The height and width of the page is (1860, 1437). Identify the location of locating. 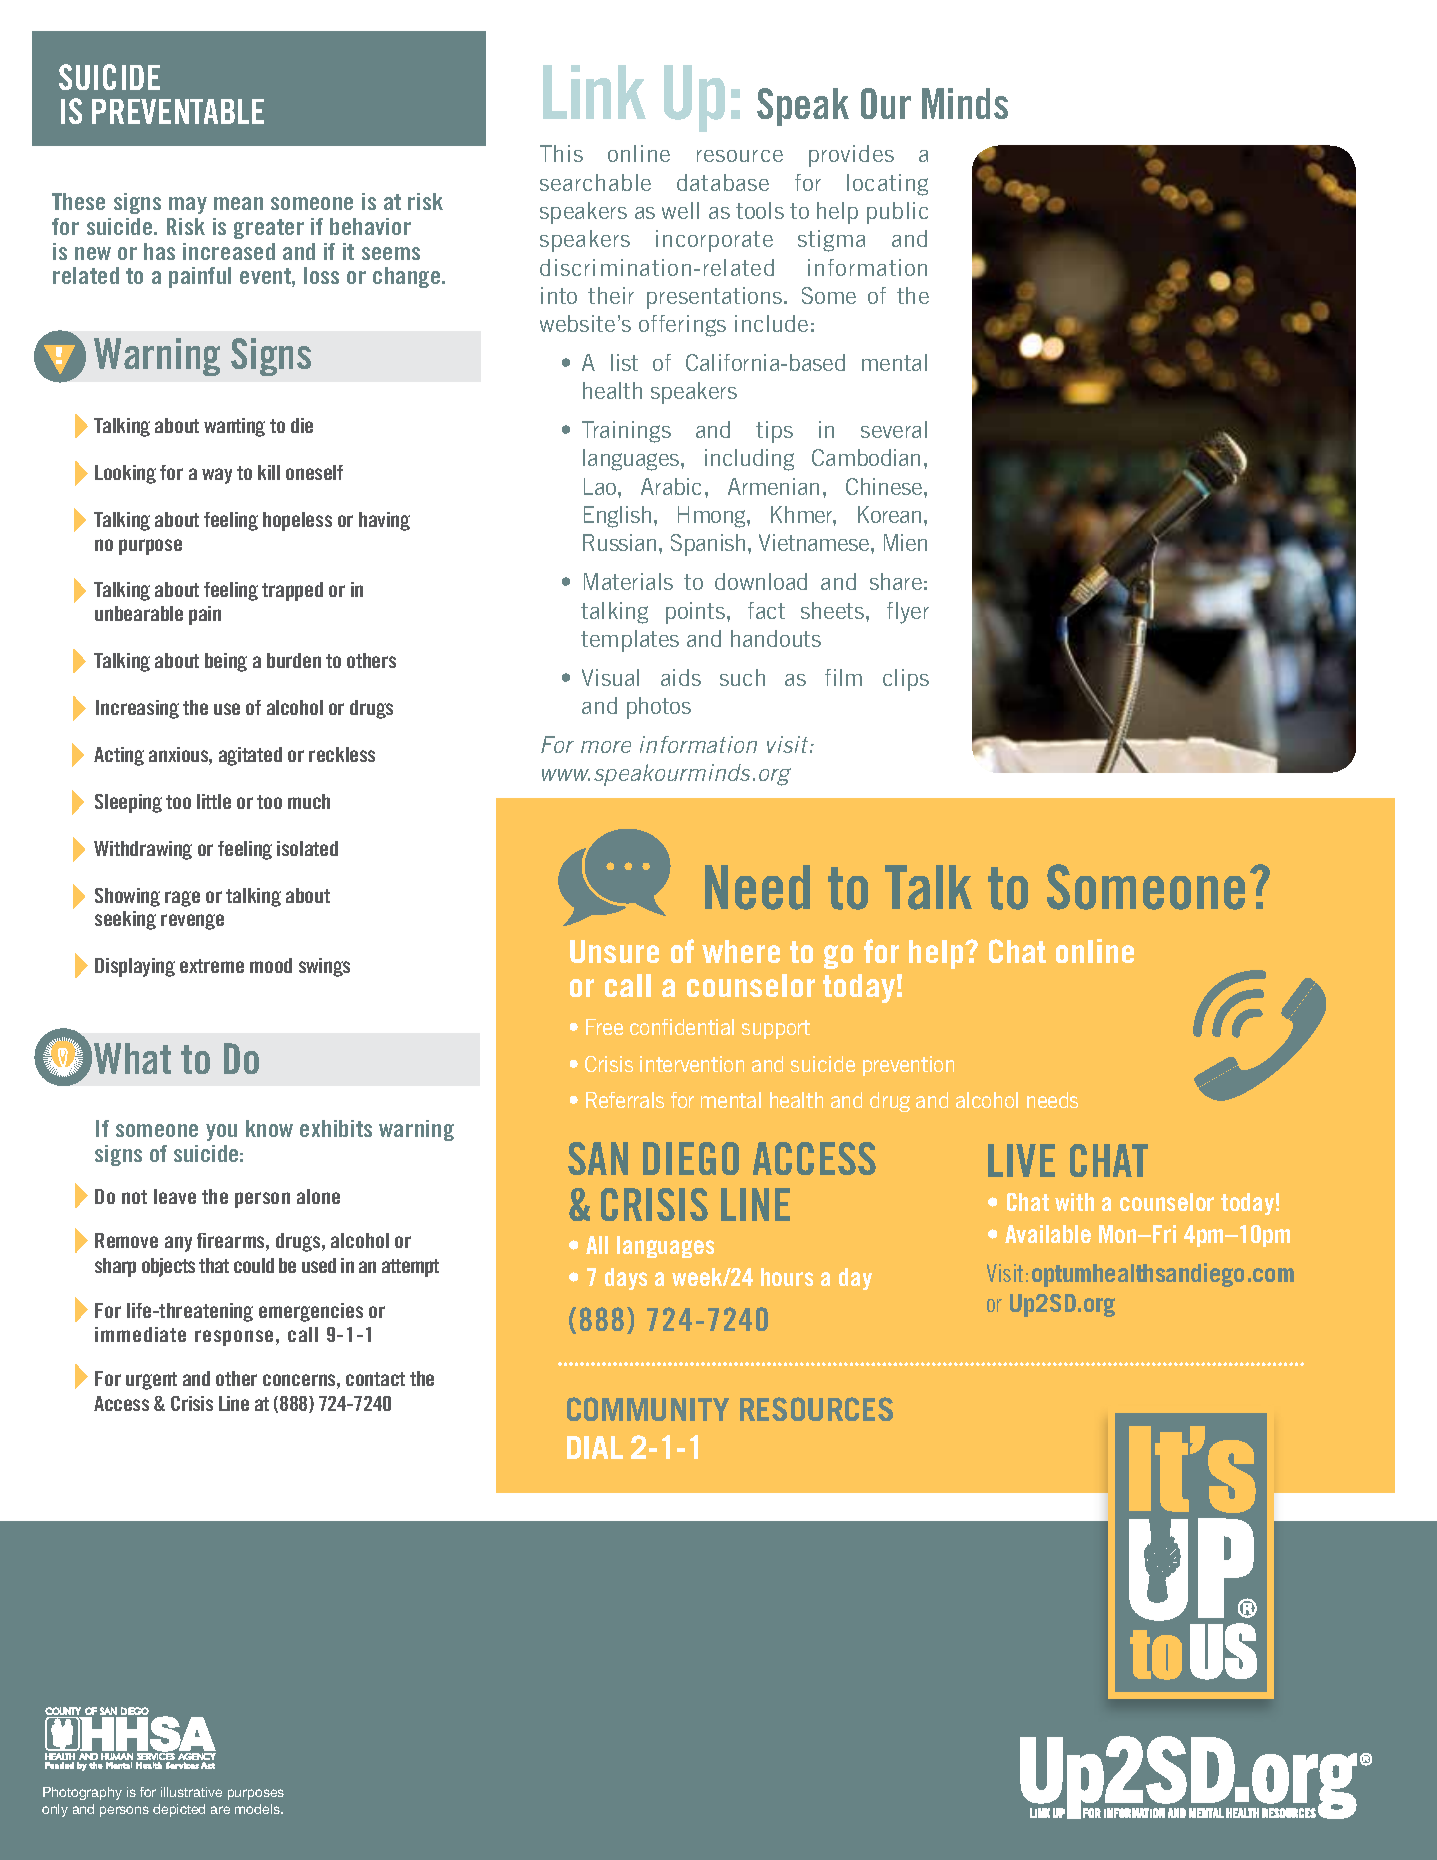
(887, 185).
